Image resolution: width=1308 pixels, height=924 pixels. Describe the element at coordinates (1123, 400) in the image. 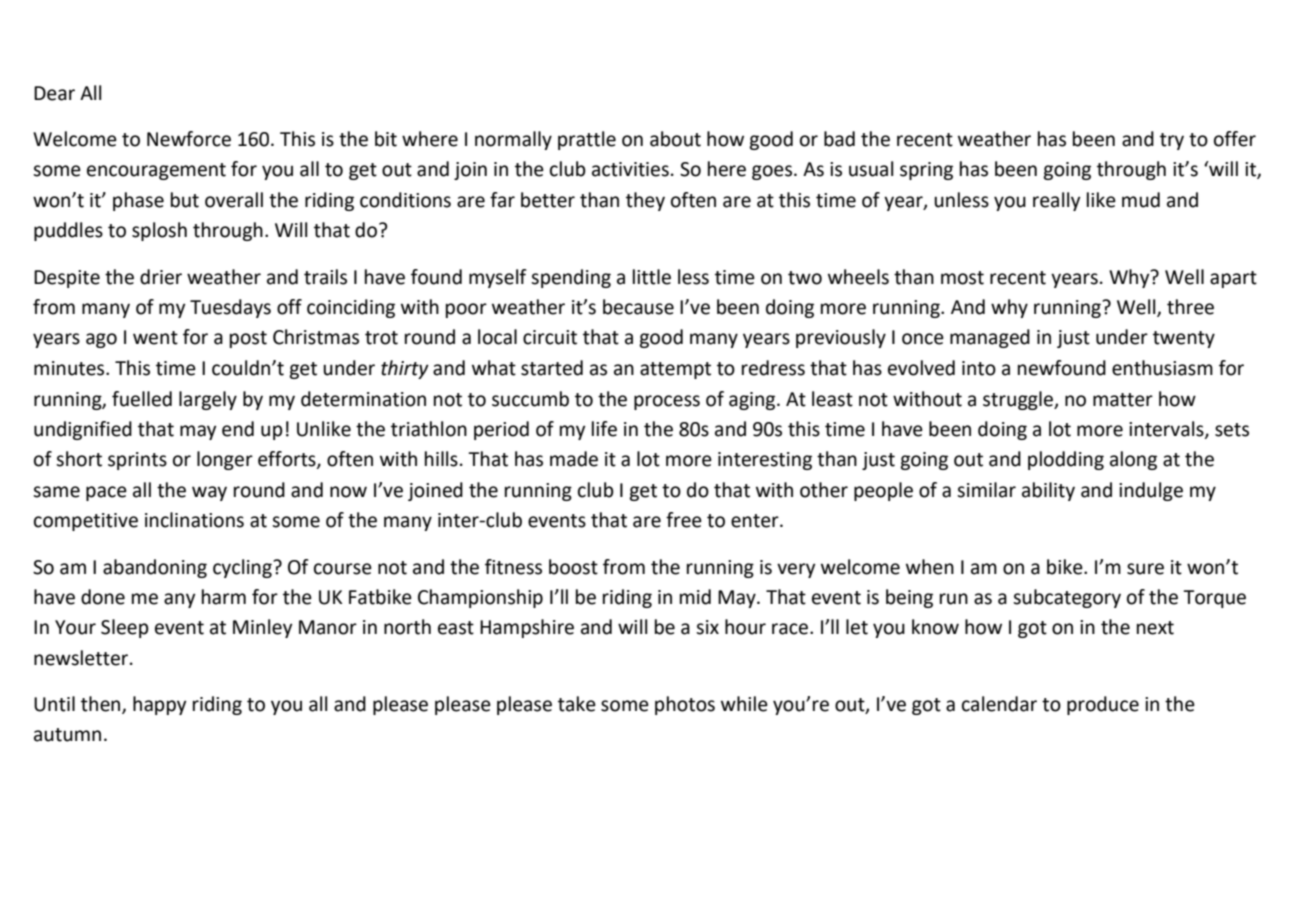

I see `matter` at that location.
